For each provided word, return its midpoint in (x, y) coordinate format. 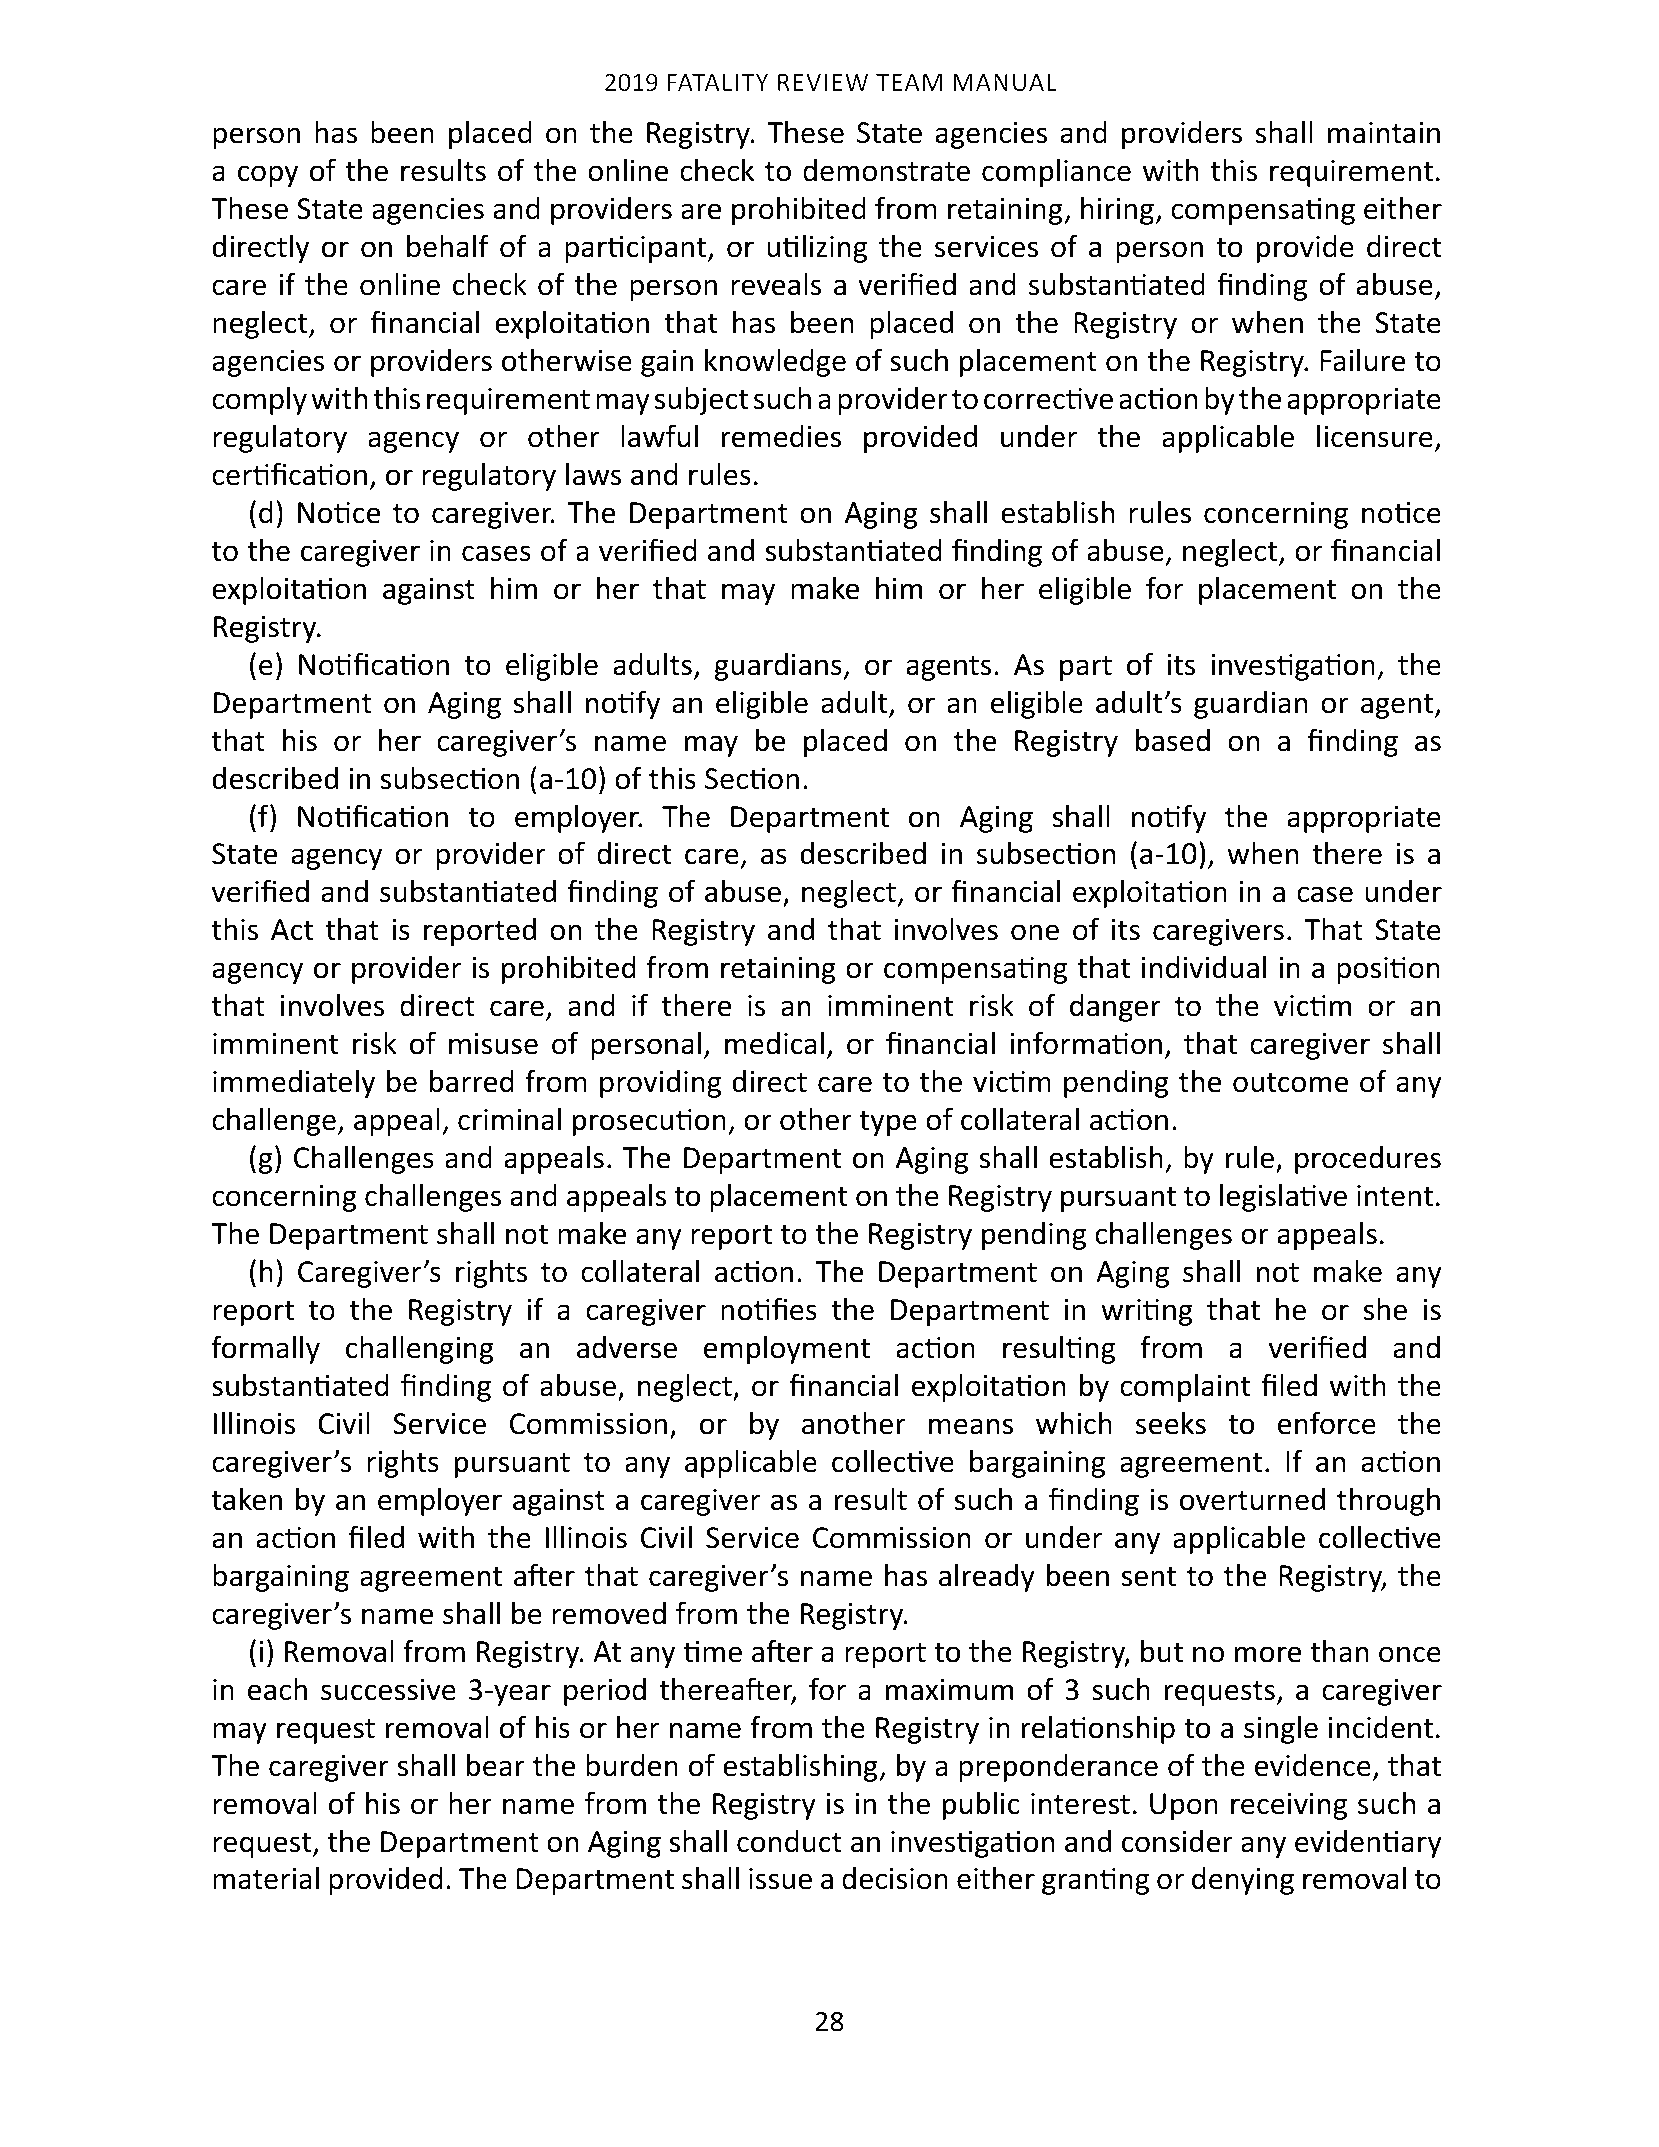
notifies (769, 1309)
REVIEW (823, 82)
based (1173, 740)
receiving (1289, 1806)
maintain (1384, 133)
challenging (420, 1350)
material (266, 1878)
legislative (1283, 1198)
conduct (789, 1841)
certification (289, 474)
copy (268, 176)
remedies (781, 436)
